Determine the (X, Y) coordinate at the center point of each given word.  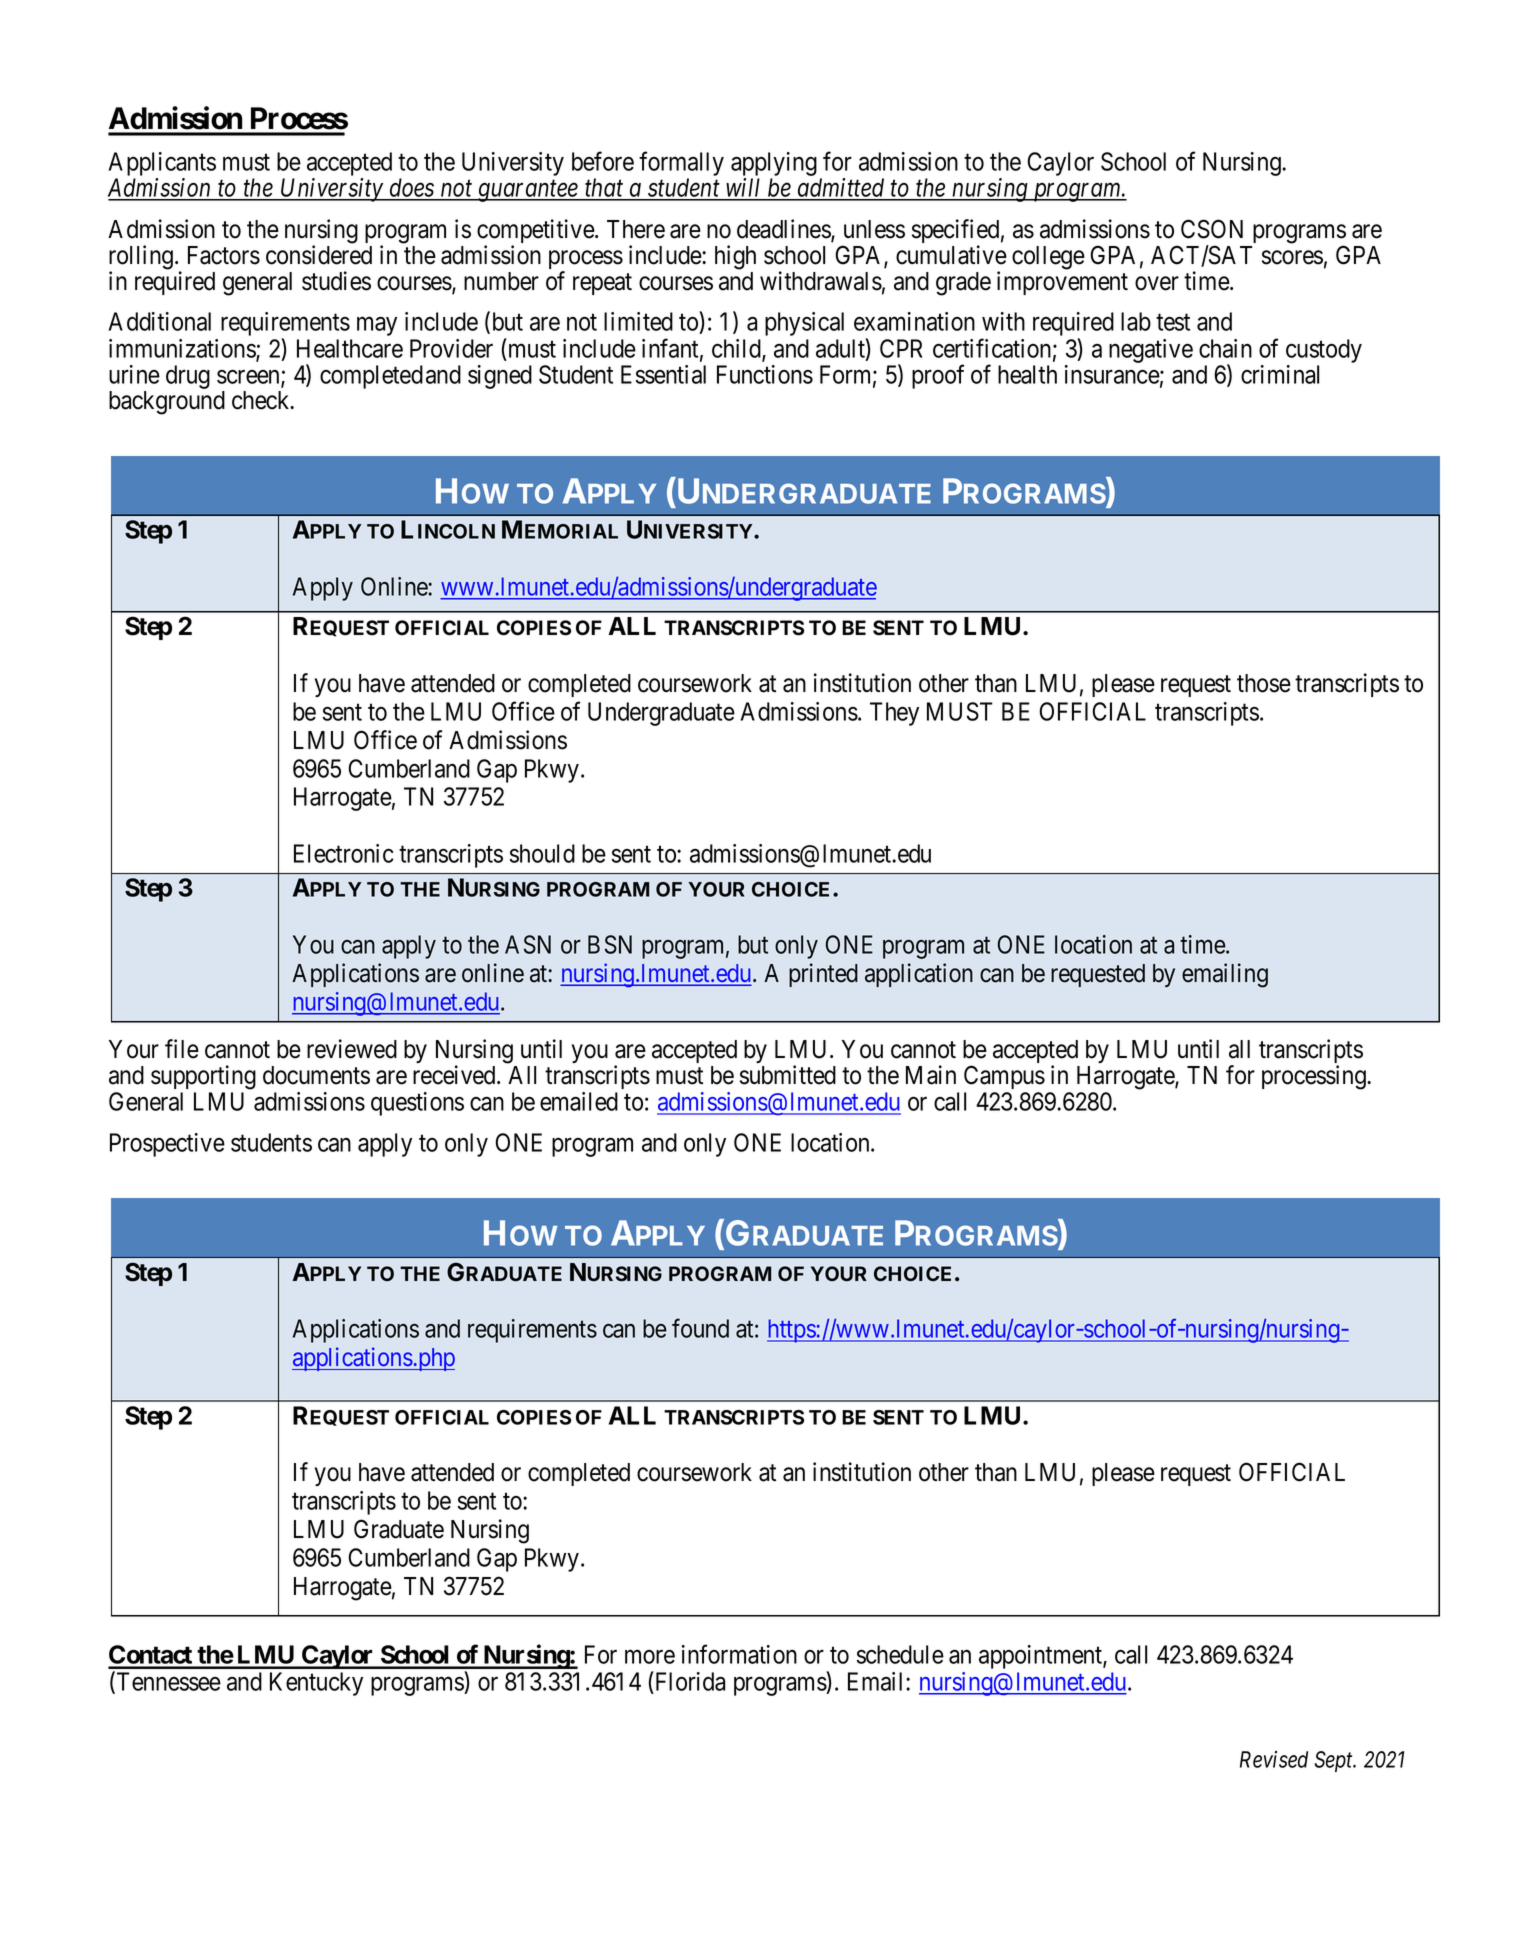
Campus (1004, 1077)
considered (319, 255)
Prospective (167, 1145)
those (1264, 683)
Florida (689, 1681)
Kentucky (316, 1684)
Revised (1274, 1759)
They (894, 714)
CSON (1212, 229)
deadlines (784, 230)
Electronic (344, 853)
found (700, 1328)
